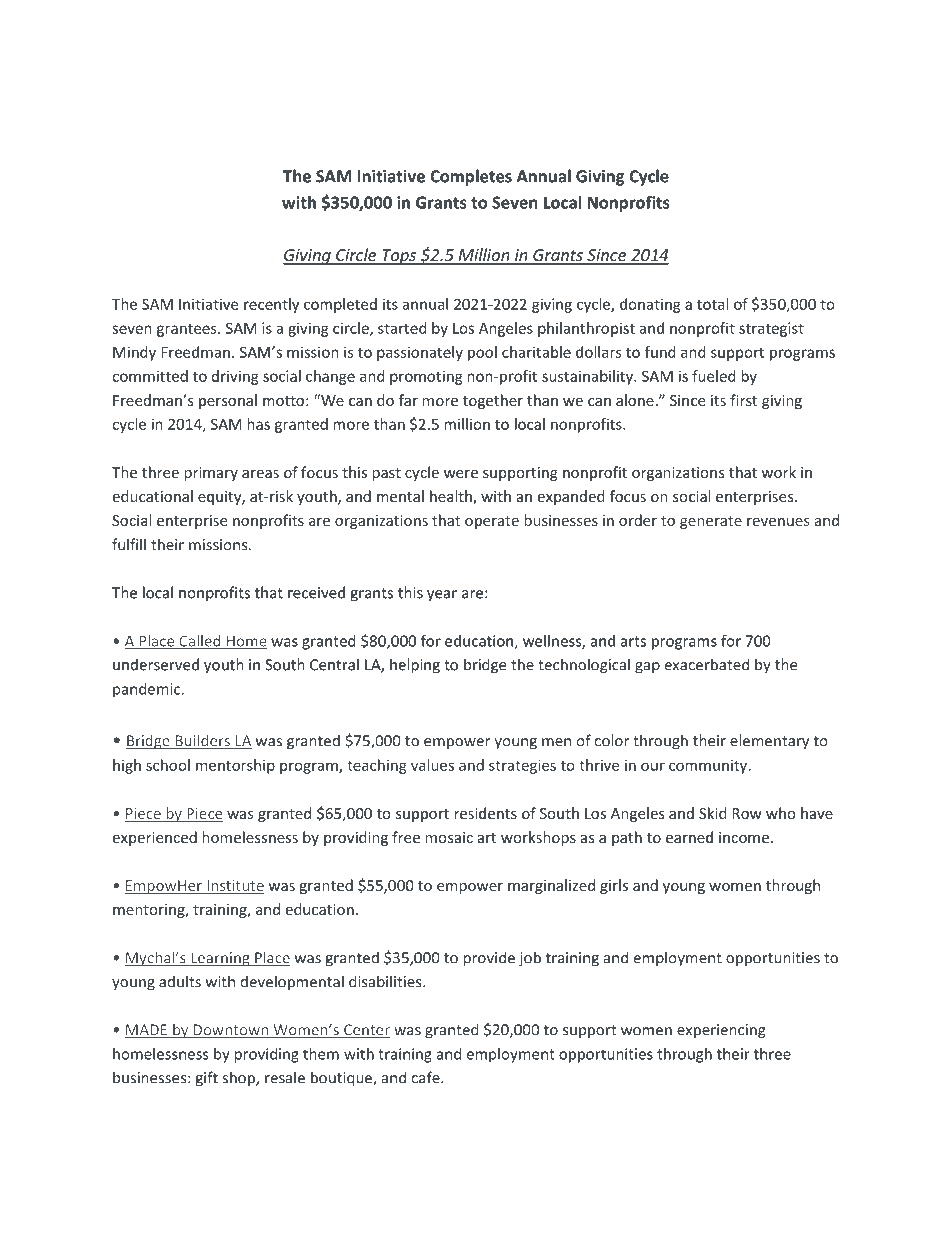  What do you see at coordinates (271, 305) in the page?
I see `recently` at bounding box center [271, 305].
